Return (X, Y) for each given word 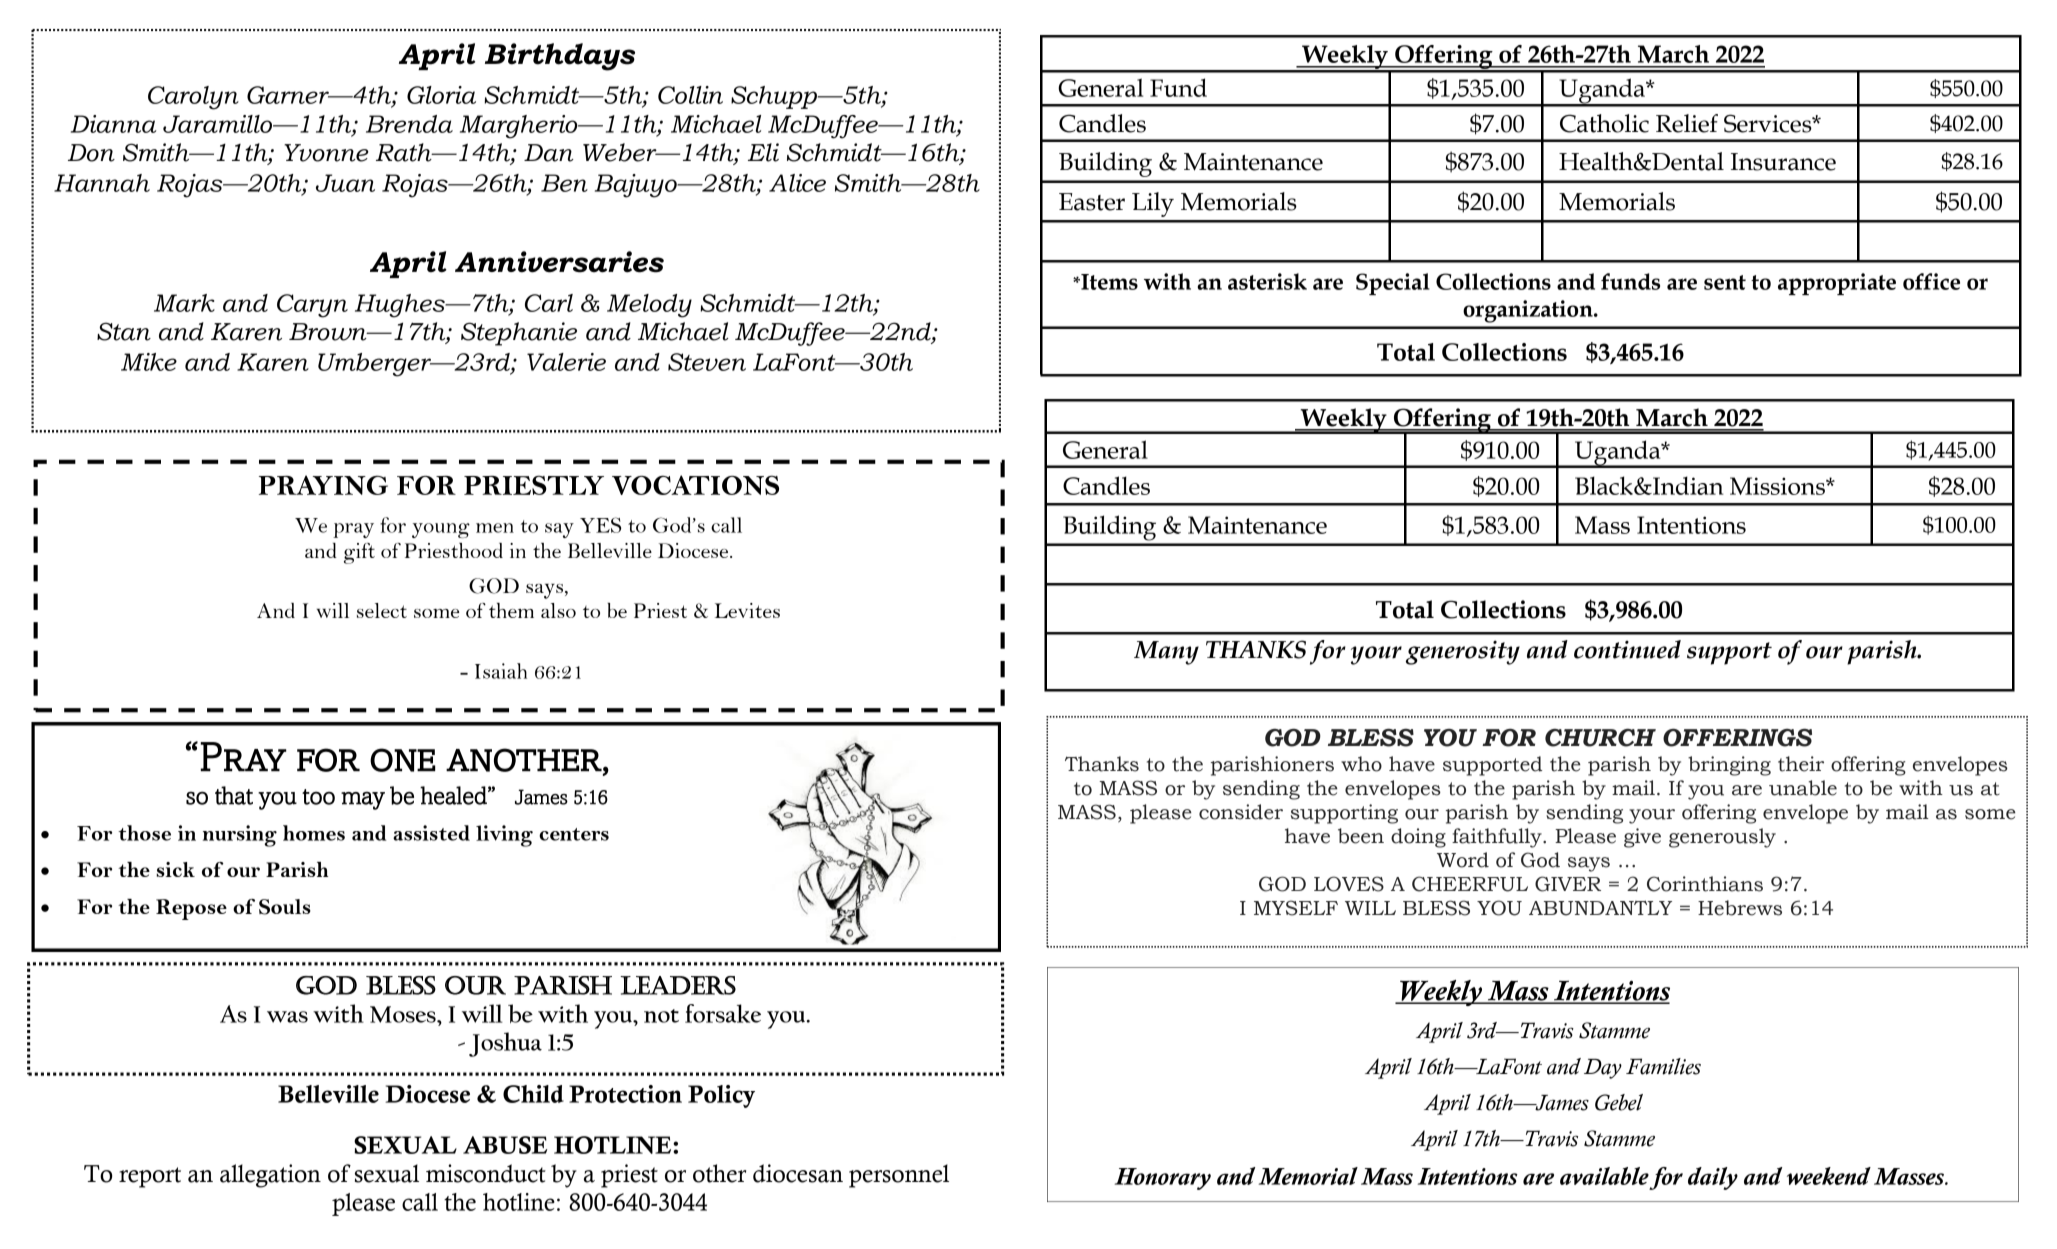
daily (1713, 1178)
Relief (1687, 123)
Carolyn (193, 98)
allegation (270, 1176)
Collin (690, 95)
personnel (899, 1176)
